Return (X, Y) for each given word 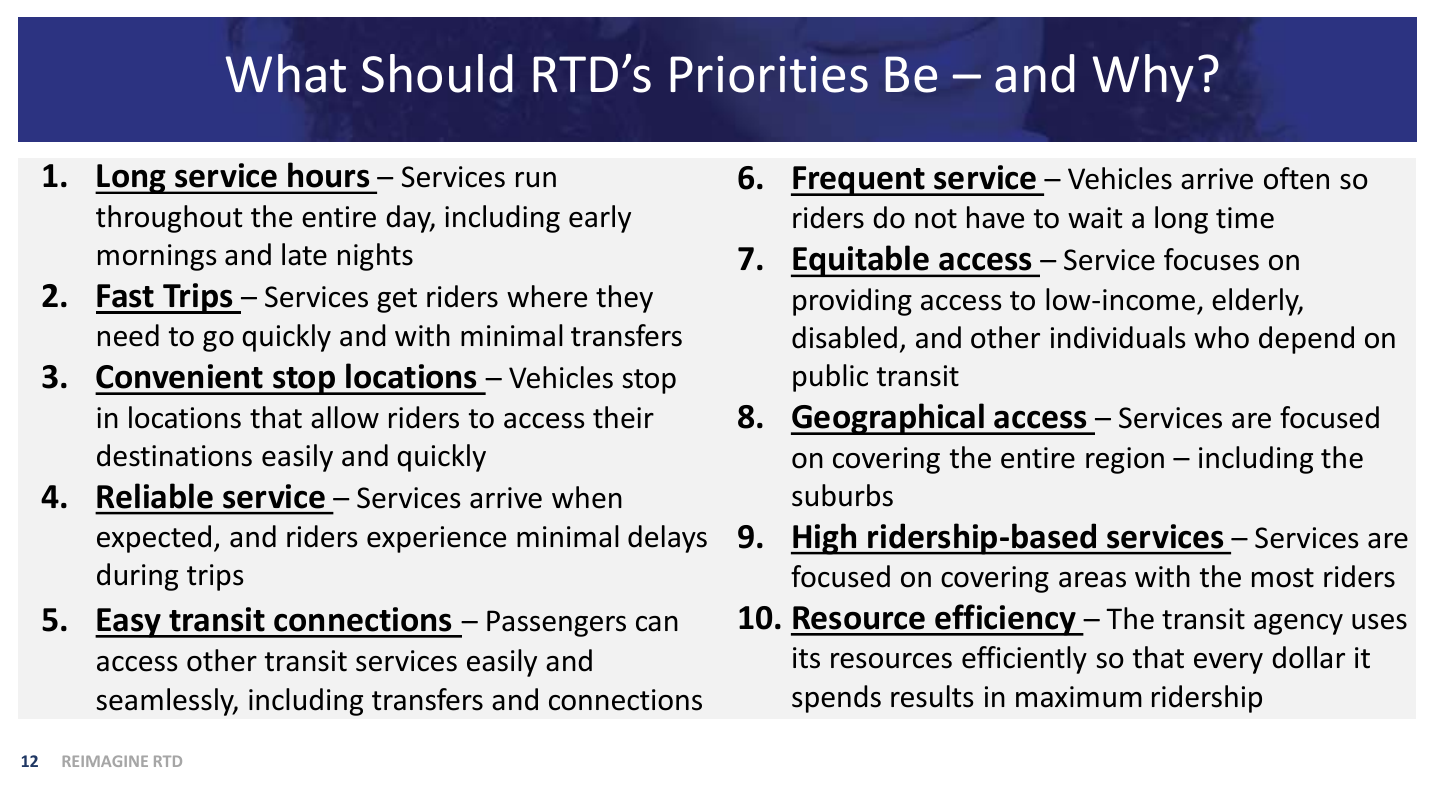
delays (667, 539)
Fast (125, 296)
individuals (1118, 337)
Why (1143, 78)
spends (836, 699)
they (624, 299)
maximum (1079, 697)
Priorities (769, 74)
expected (154, 539)
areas (1092, 580)
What (285, 73)
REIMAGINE (105, 761)
